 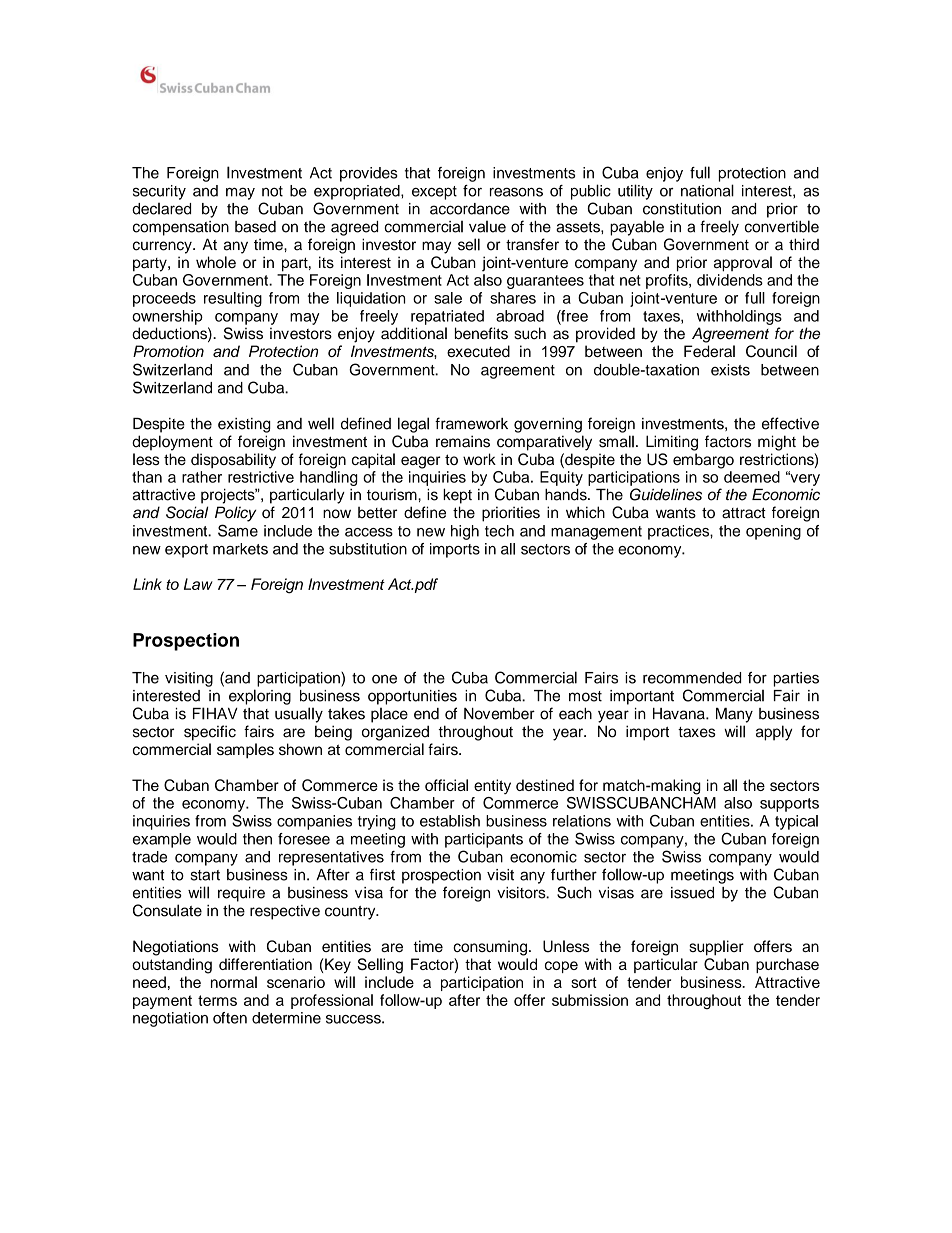 What do you see at coordinates (470, 209) in the image?
I see `accordance` at bounding box center [470, 209].
